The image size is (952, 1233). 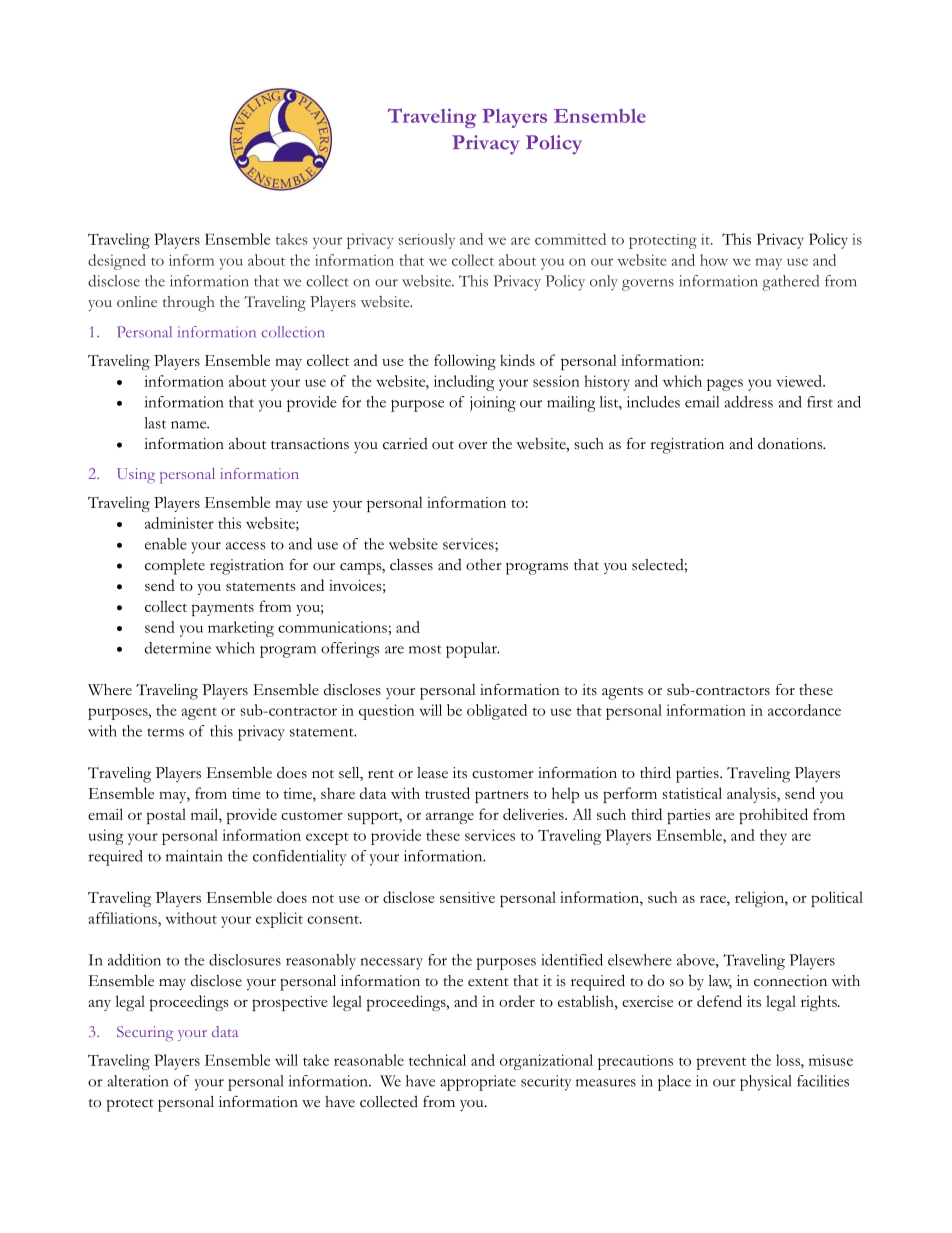 What do you see at coordinates (145, 1034) in the page?
I see `Securing` at bounding box center [145, 1034].
